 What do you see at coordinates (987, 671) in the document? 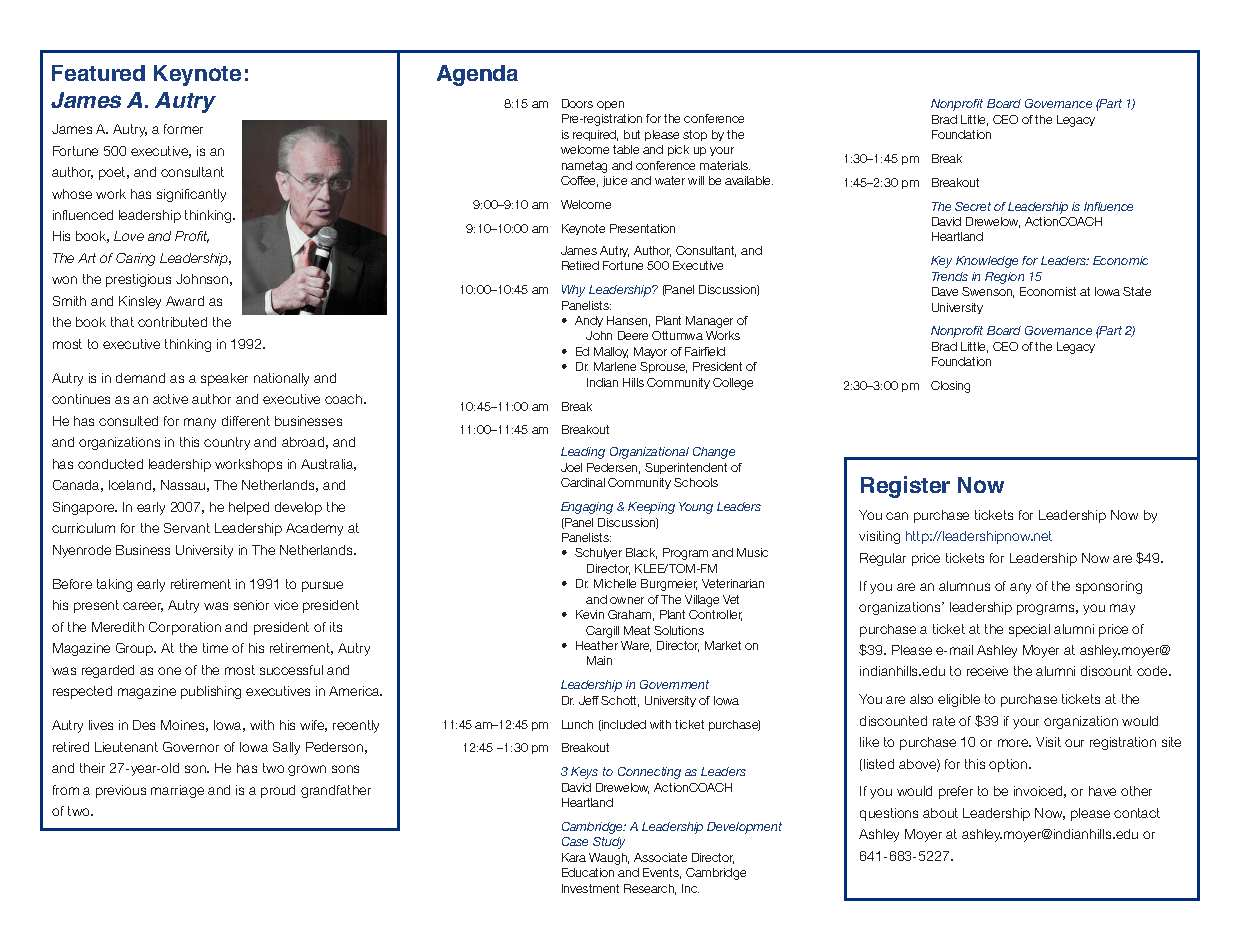
I see `receive` at bounding box center [987, 671].
